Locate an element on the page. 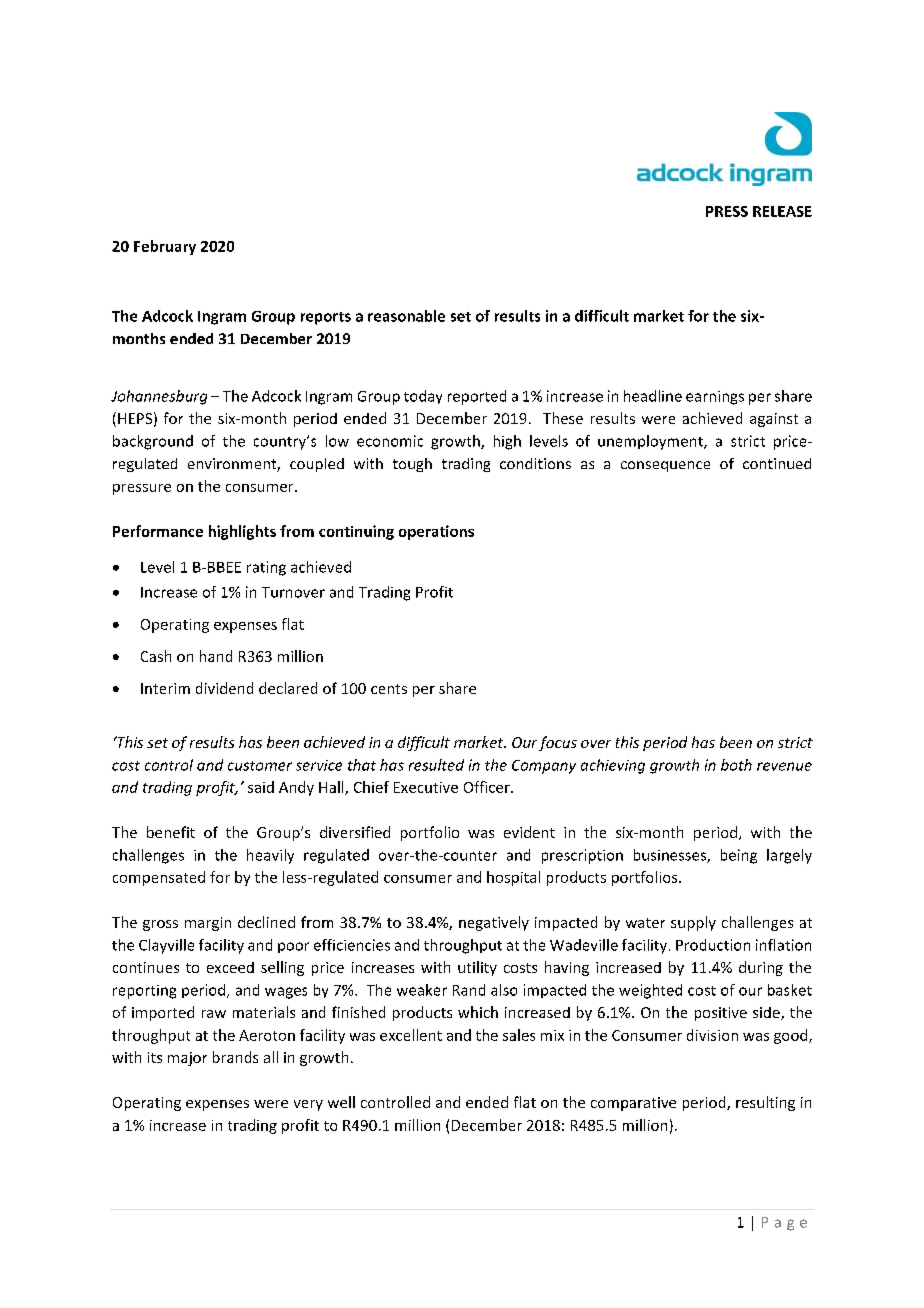 The height and width of the page is (1308, 924). RELEASE is located at coordinates (782, 211).
